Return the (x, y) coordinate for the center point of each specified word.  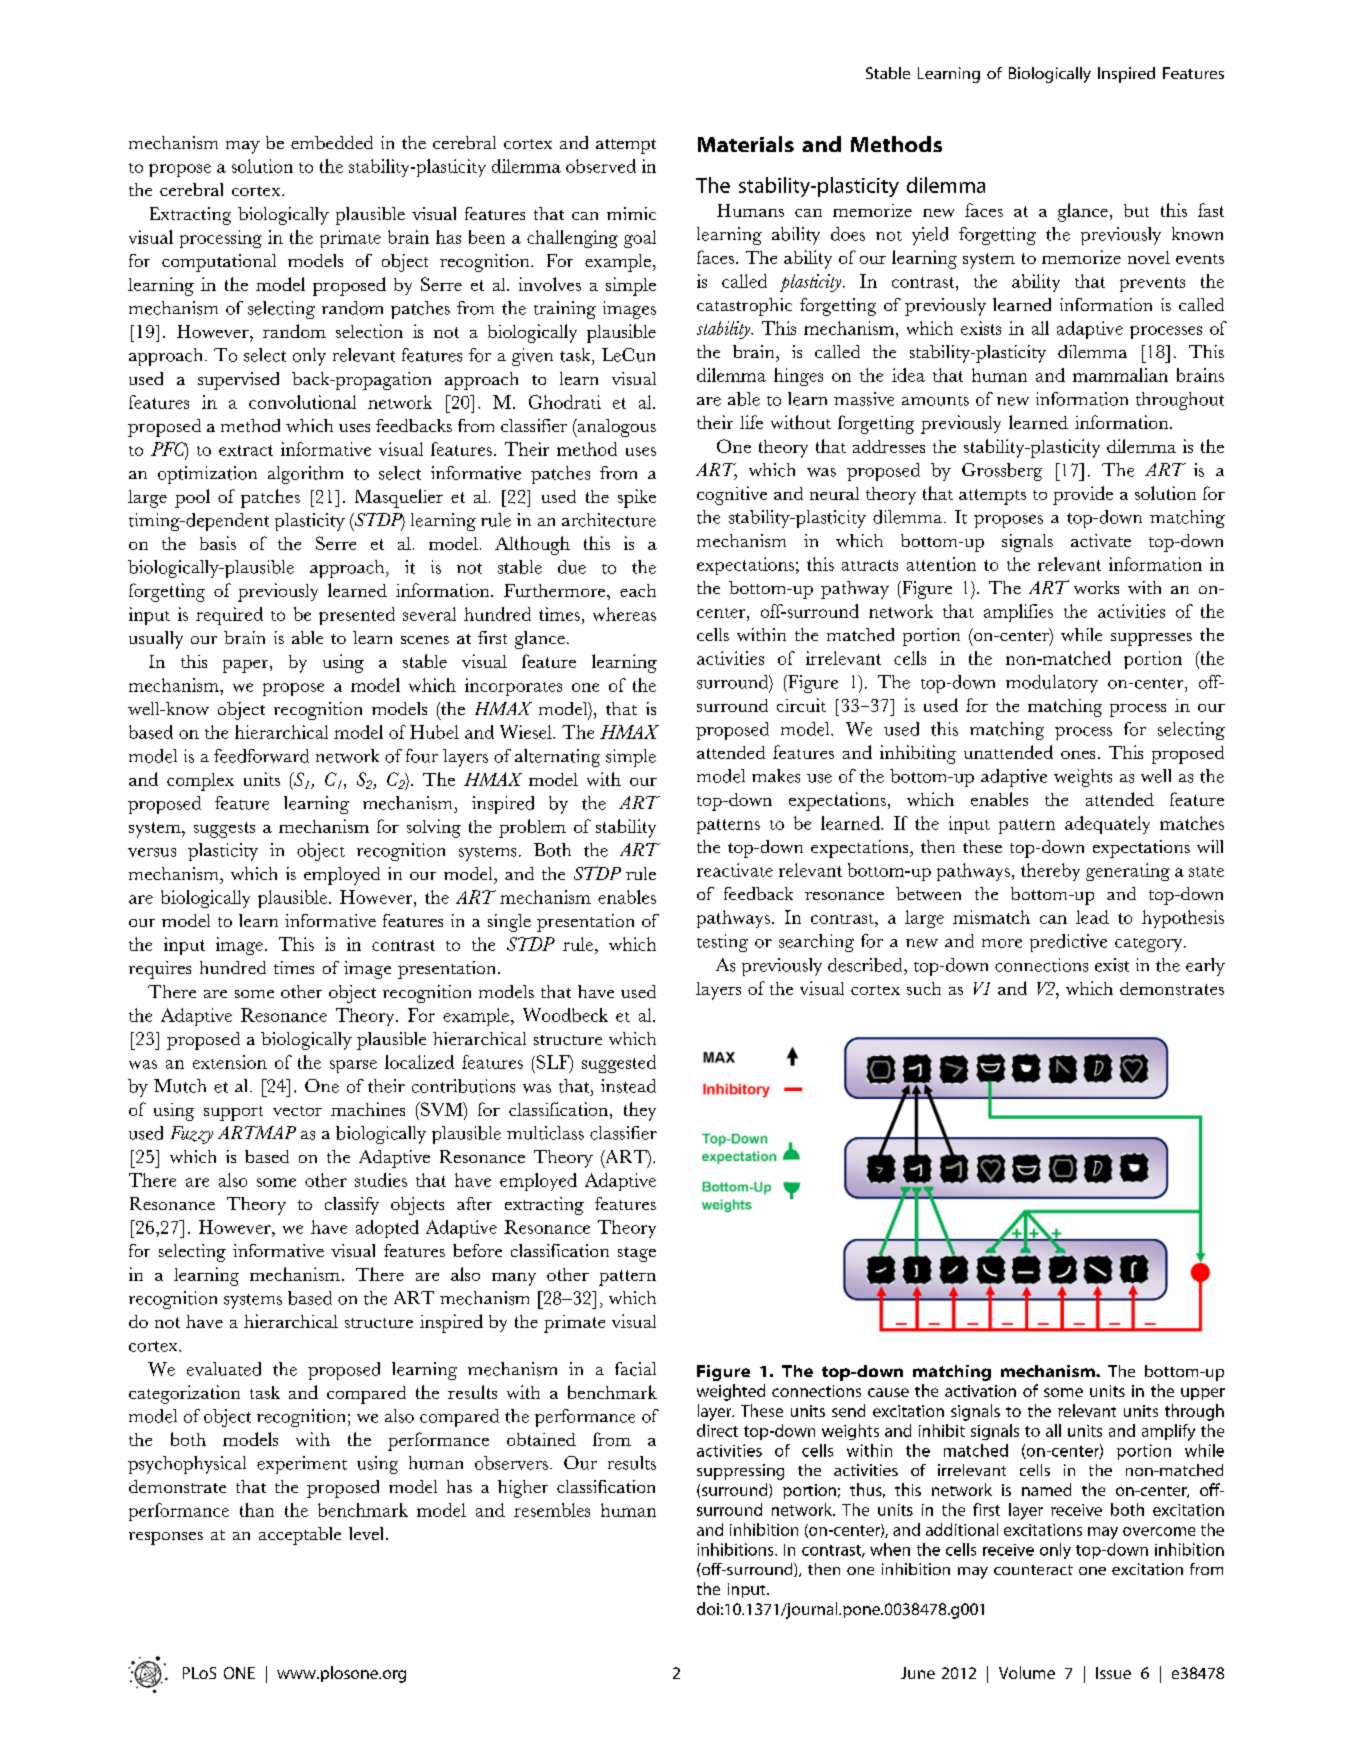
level (368, 1533)
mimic (631, 213)
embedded (332, 142)
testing (722, 943)
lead (1092, 917)
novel (1149, 257)
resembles (552, 1510)
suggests (224, 830)
